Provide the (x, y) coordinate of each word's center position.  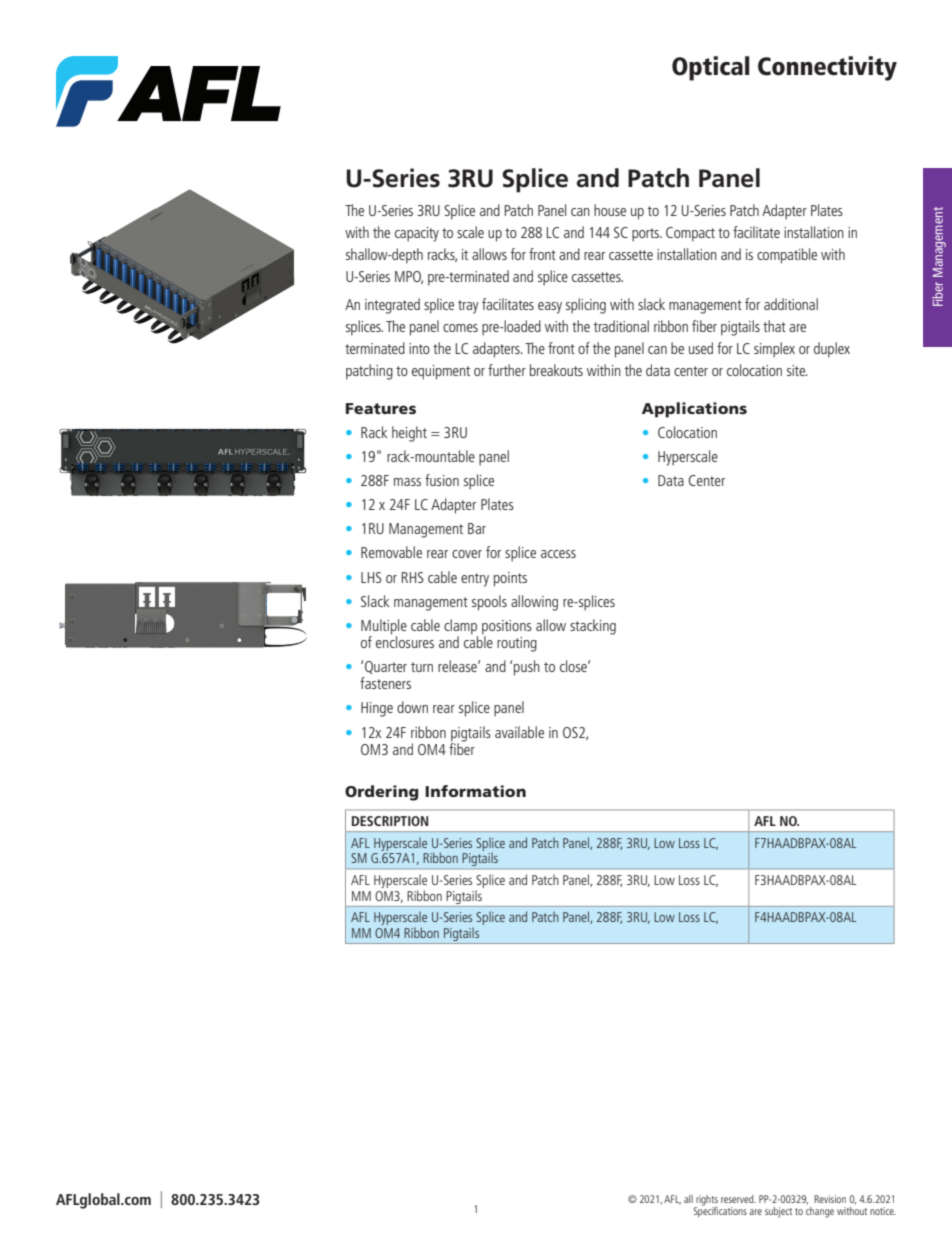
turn (422, 667)
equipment (441, 372)
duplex (832, 350)
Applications (694, 410)
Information (475, 791)
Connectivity (827, 68)
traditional (621, 326)
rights (706, 1201)
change (820, 1212)
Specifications (720, 1211)
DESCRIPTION (390, 821)
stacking (593, 627)
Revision (830, 1199)
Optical (710, 68)
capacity (417, 234)
